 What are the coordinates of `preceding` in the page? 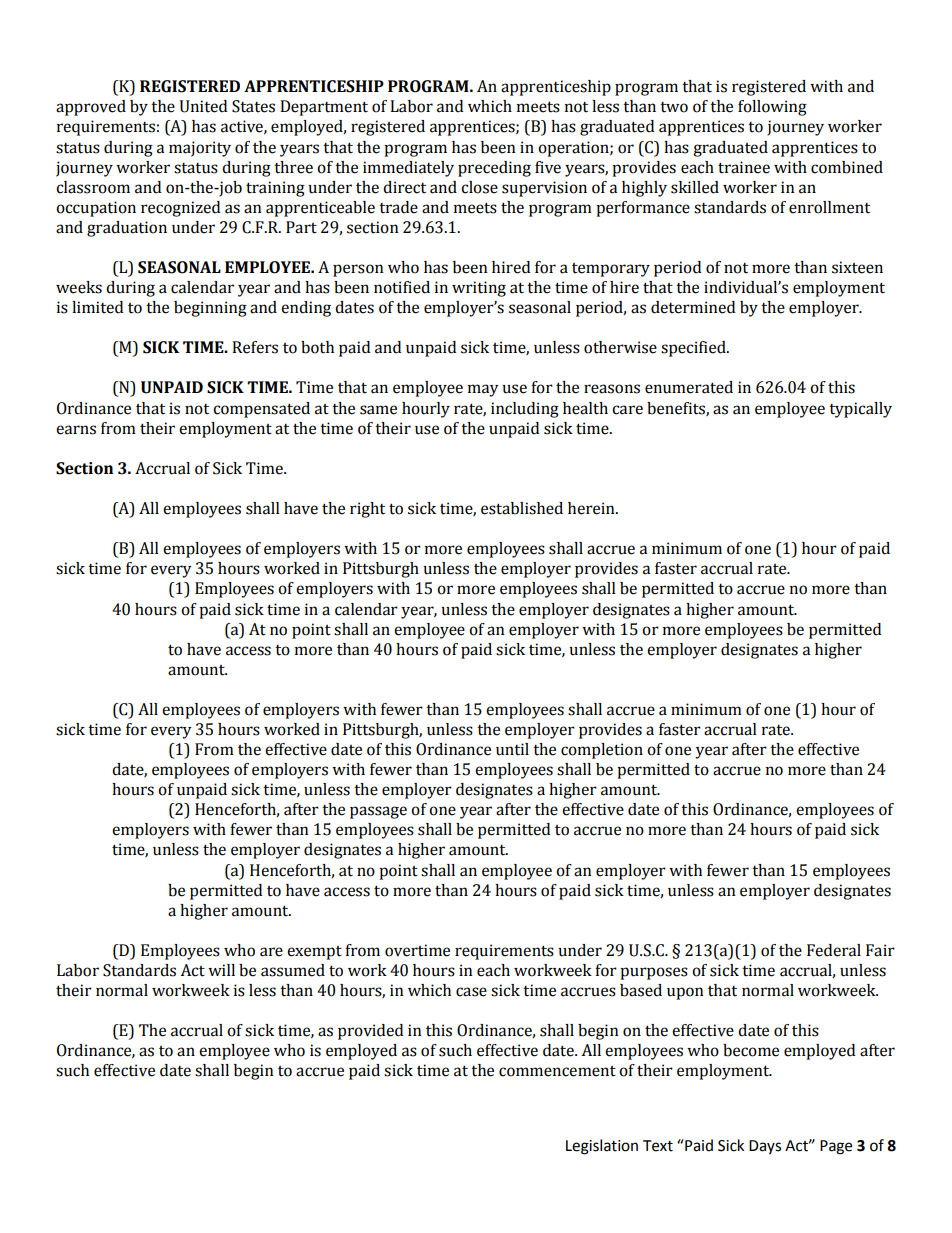 It's located at (494, 169).
